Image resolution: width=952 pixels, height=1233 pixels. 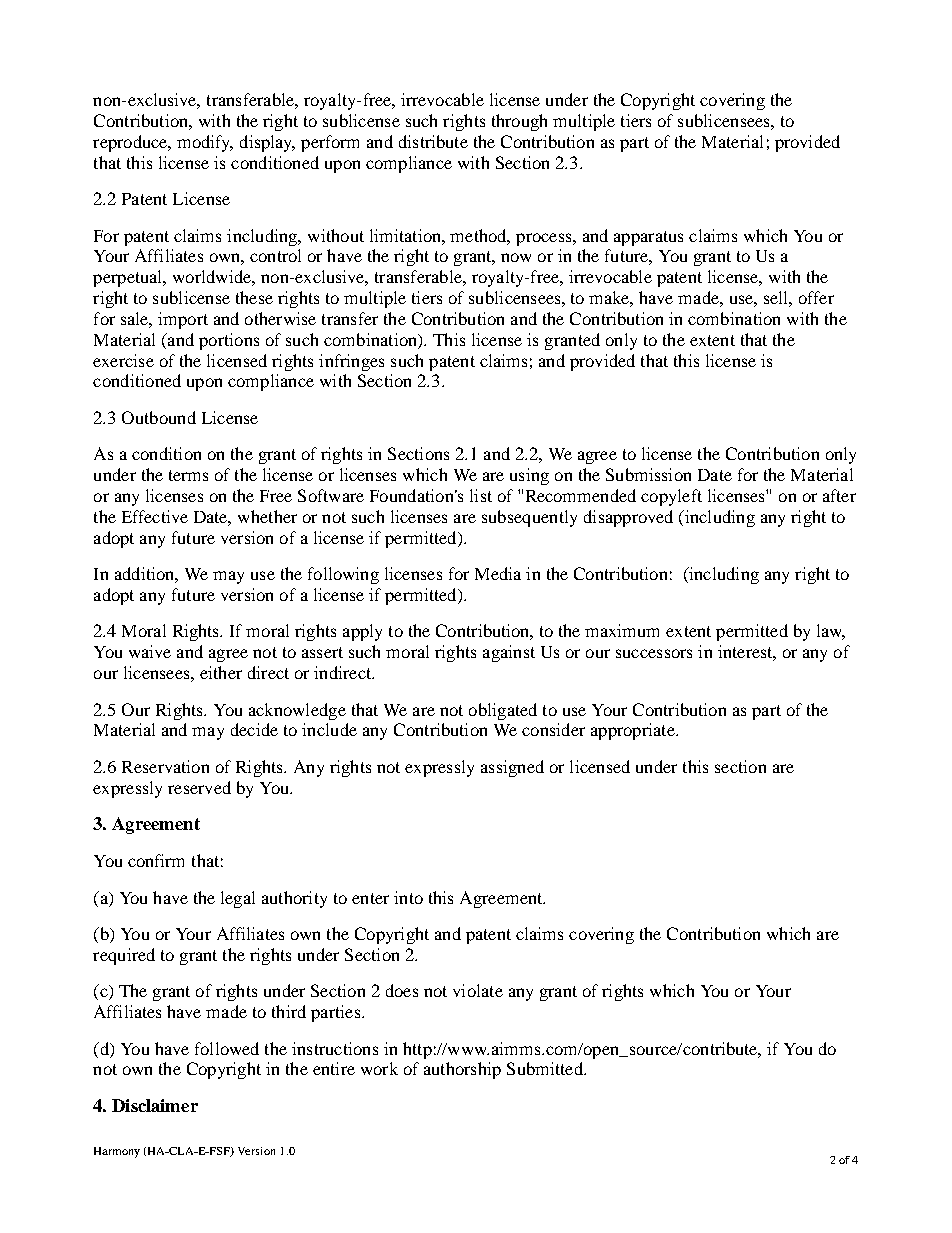 What do you see at coordinates (205, 143) in the screenshot?
I see `modify` at bounding box center [205, 143].
